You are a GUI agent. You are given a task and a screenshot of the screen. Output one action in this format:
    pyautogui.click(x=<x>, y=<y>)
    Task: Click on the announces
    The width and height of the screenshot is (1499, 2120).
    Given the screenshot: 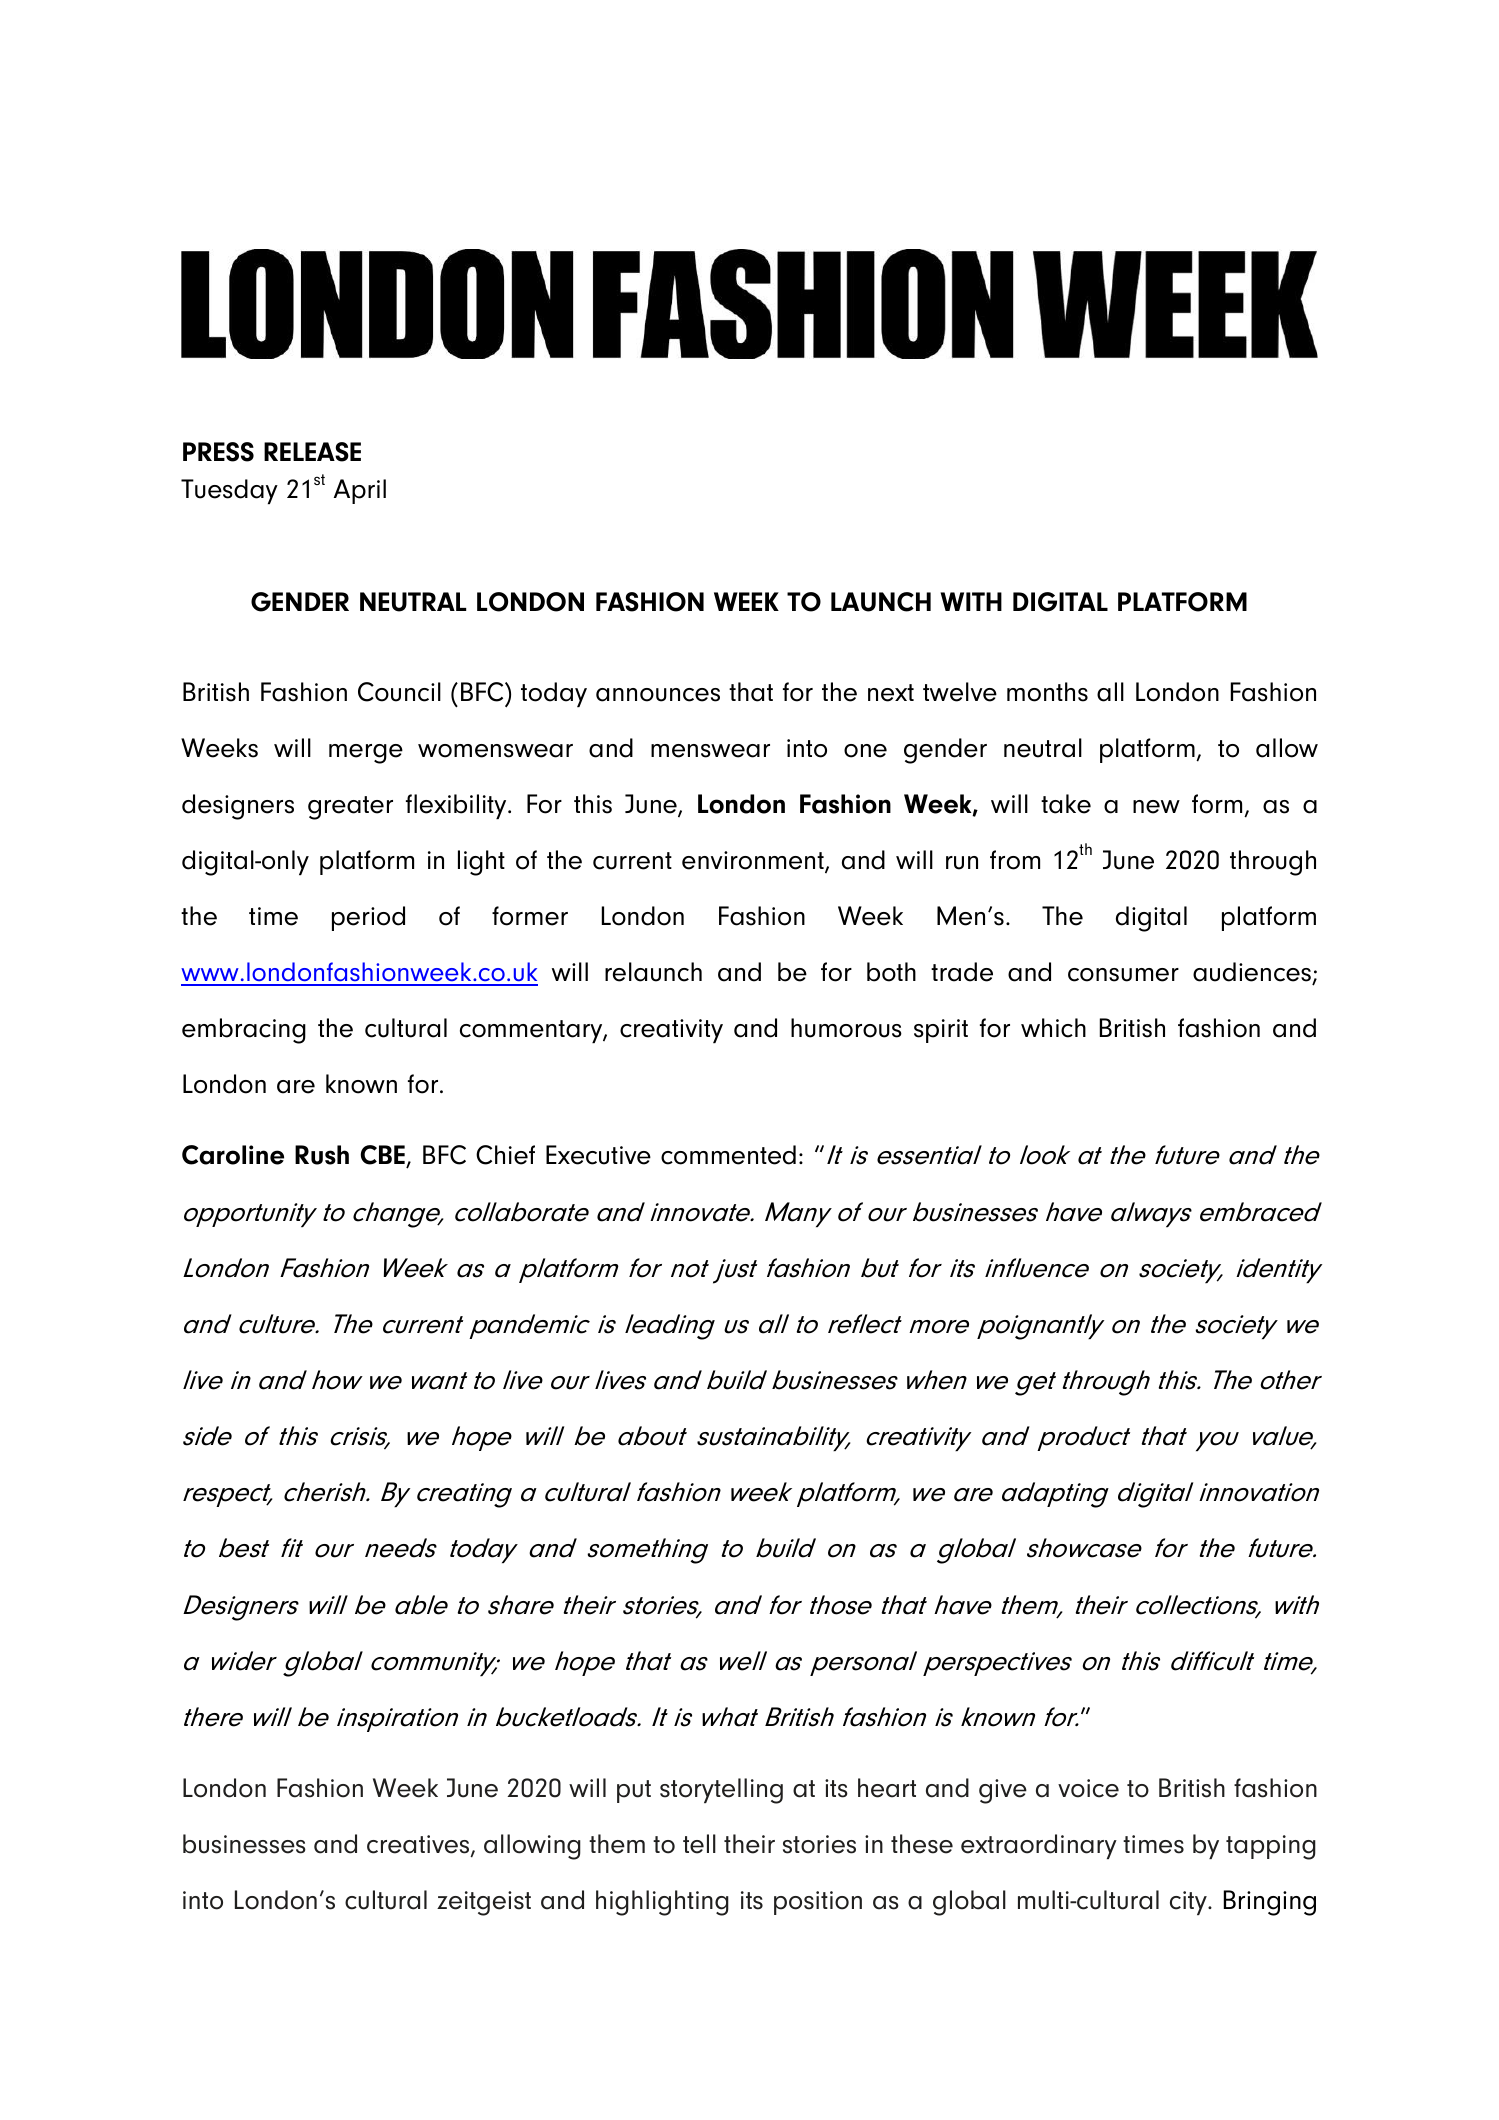 What is the action you would take?
    pyautogui.click(x=658, y=695)
